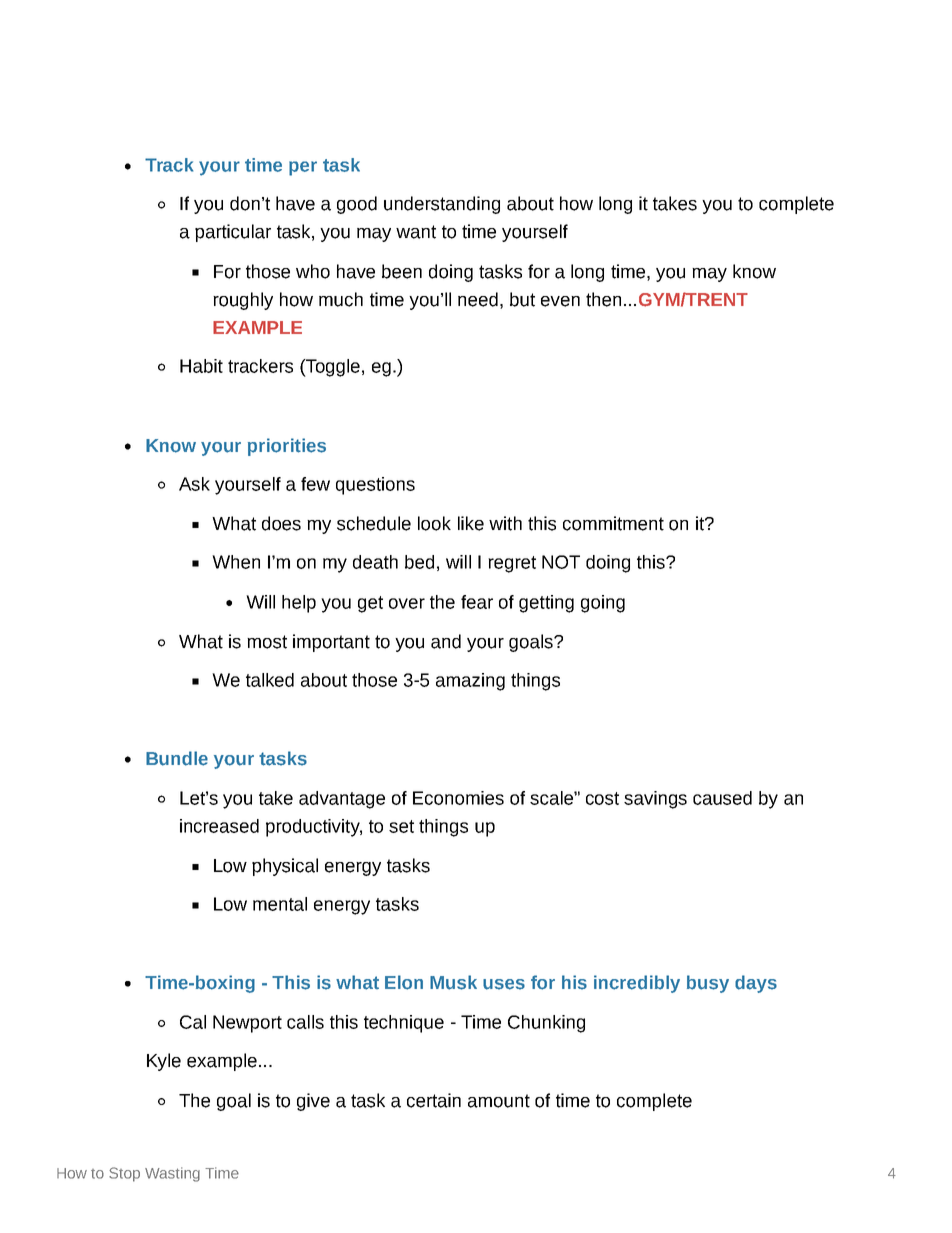 Image resolution: width=952 pixels, height=1233 pixels. I want to click on set, so click(401, 826).
